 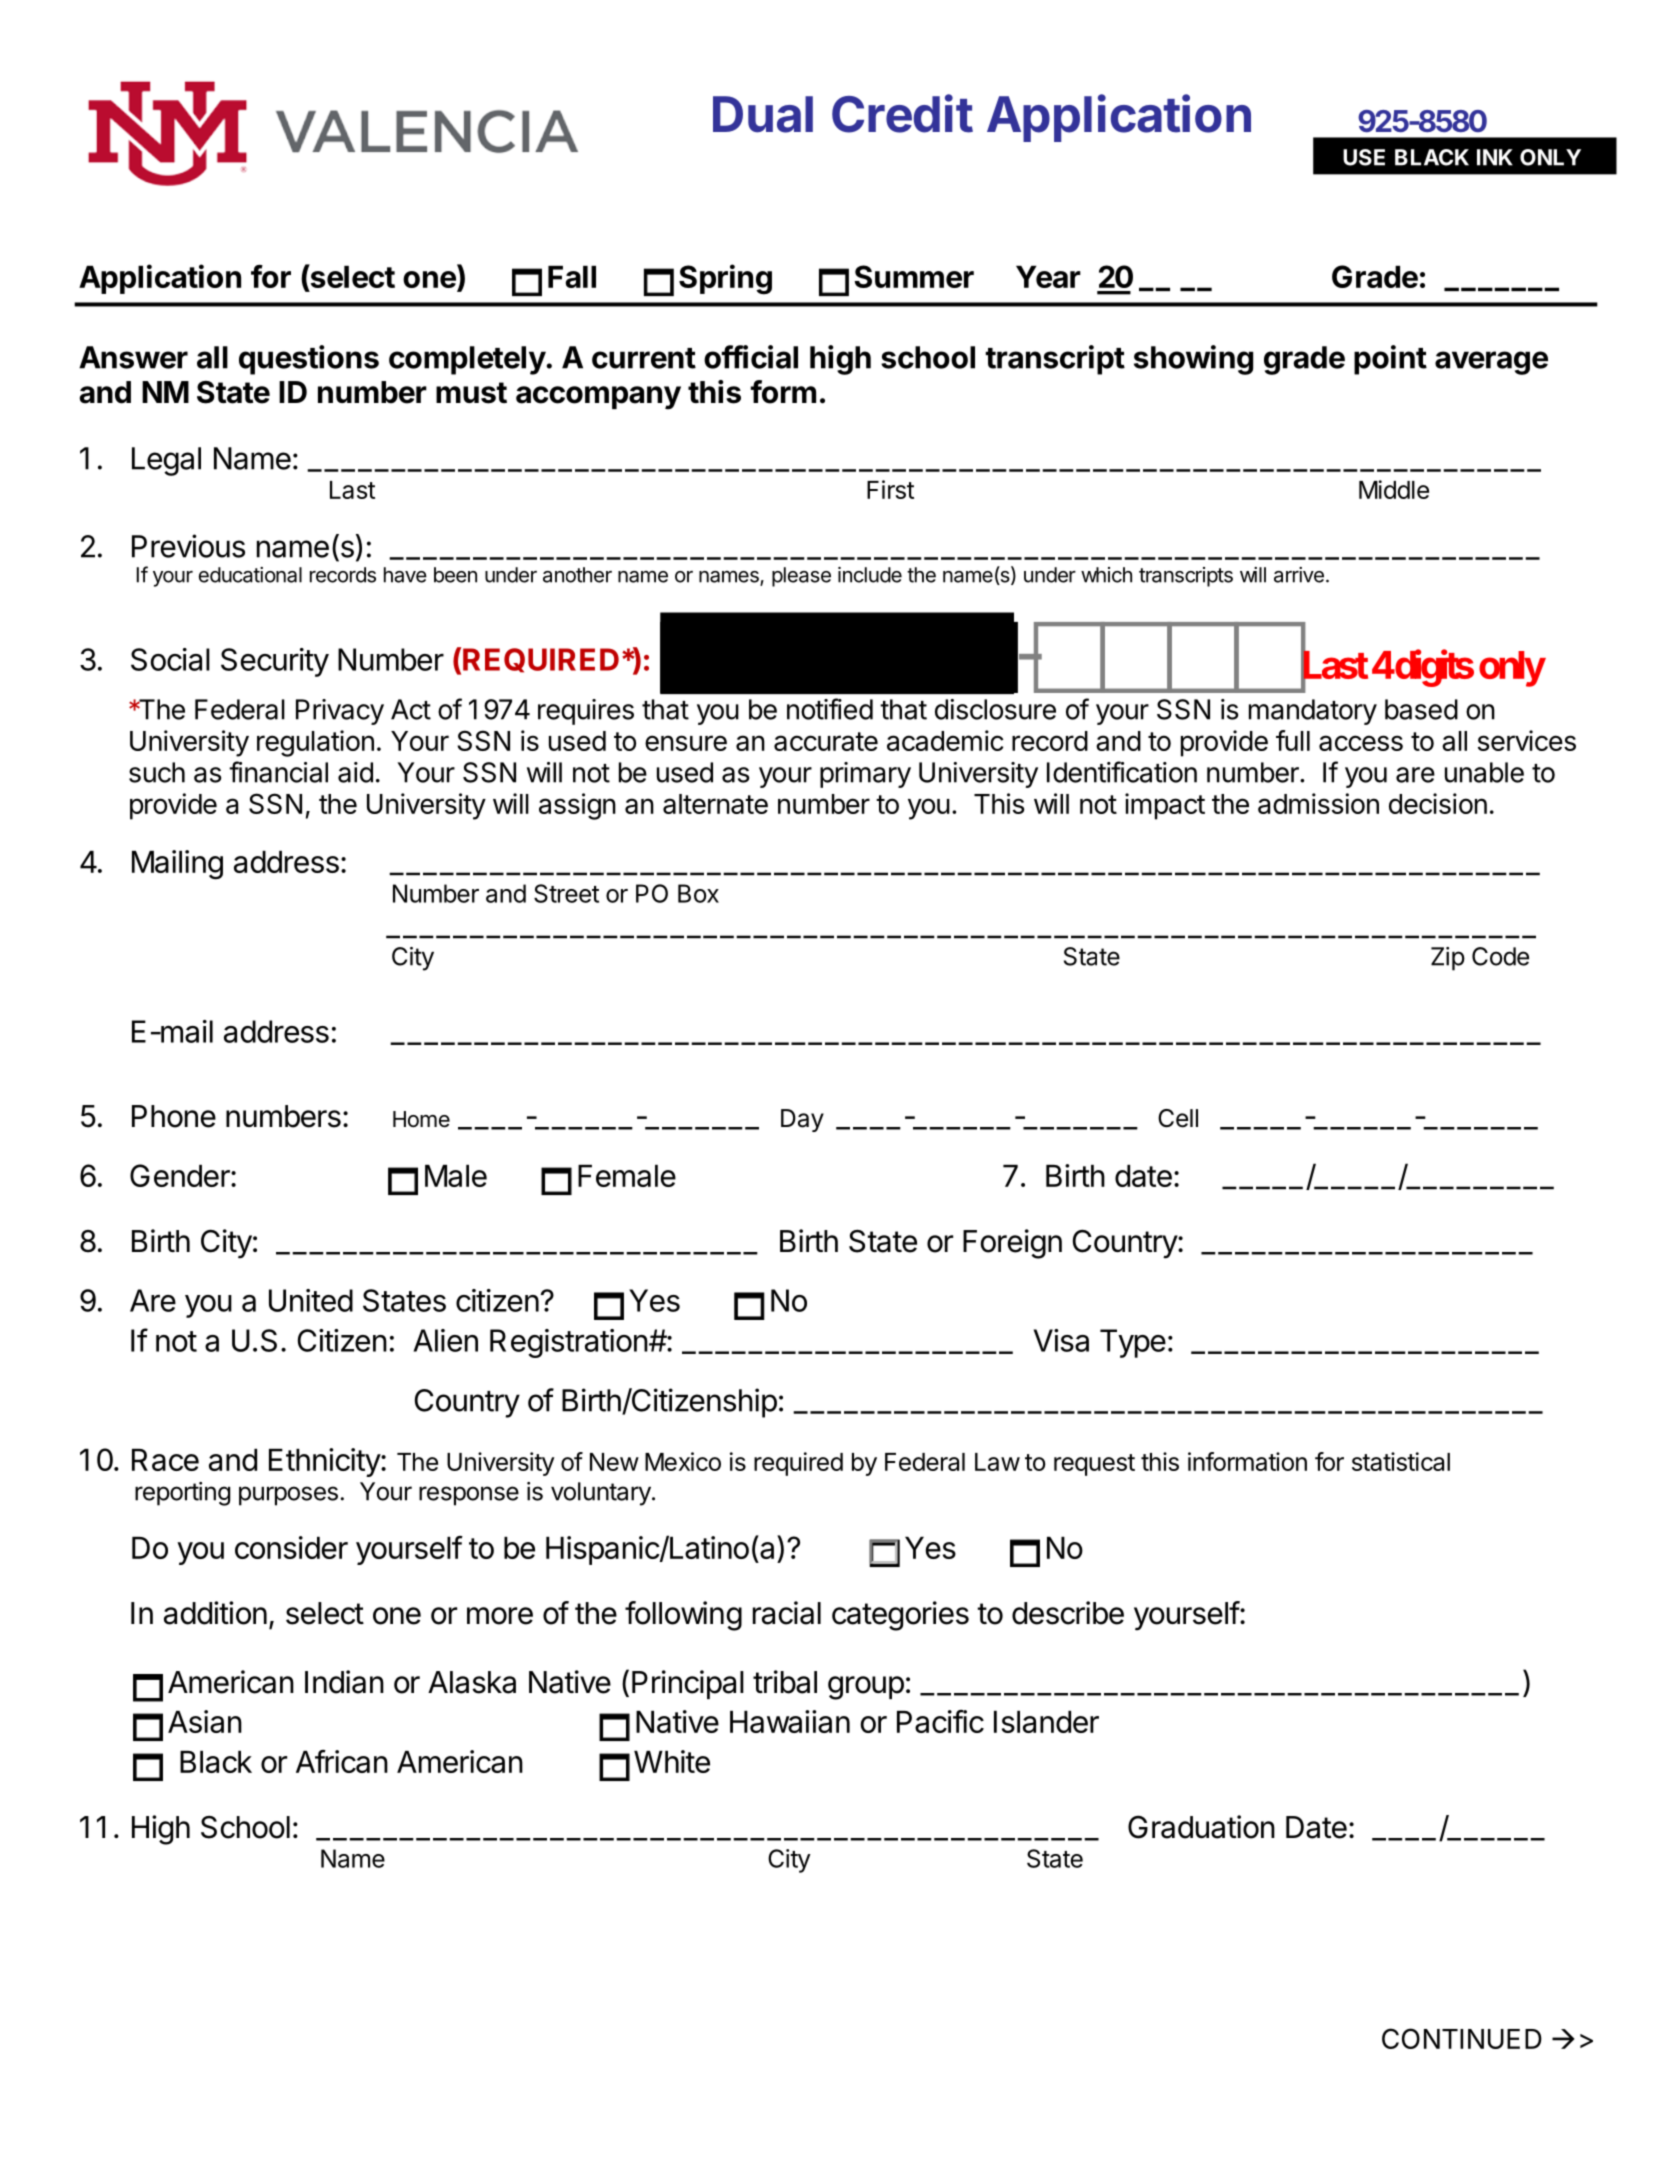 I want to click on statistical, so click(x=1401, y=1461).
